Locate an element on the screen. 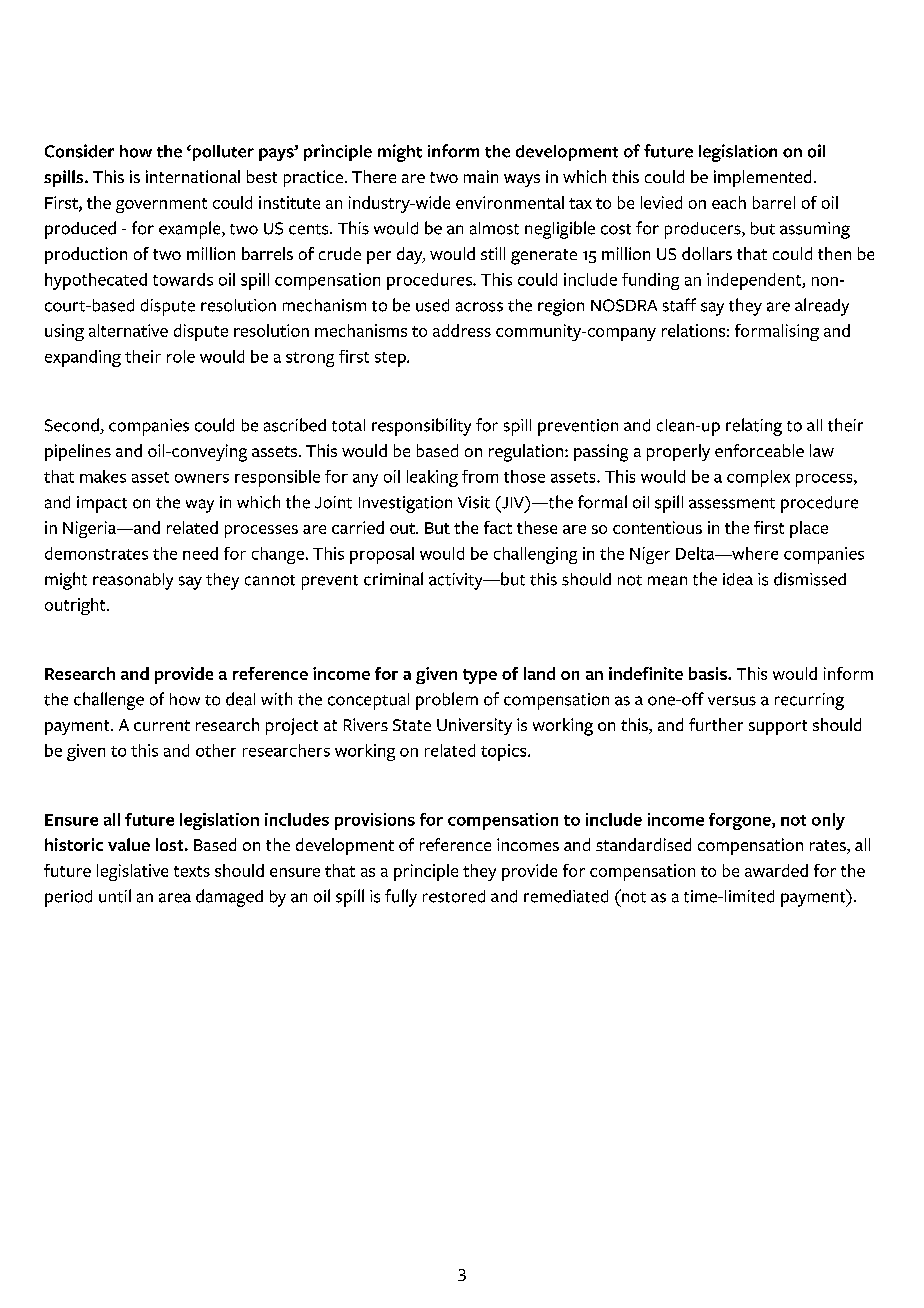 This screenshot has height=1308, width=924. awarded is located at coordinates (776, 870).
